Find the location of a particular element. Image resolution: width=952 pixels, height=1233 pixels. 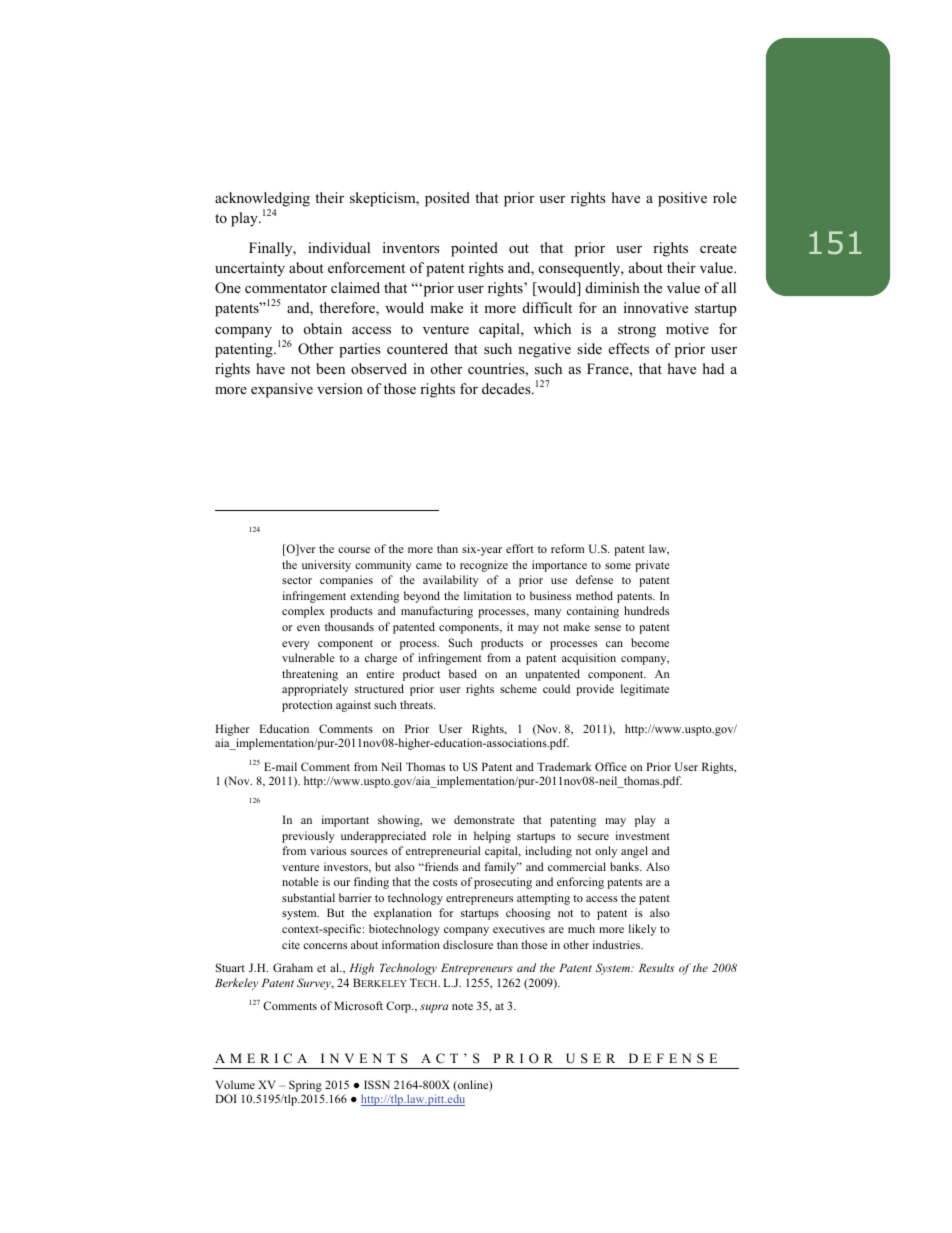

acknowledging is located at coordinates (262, 199).
